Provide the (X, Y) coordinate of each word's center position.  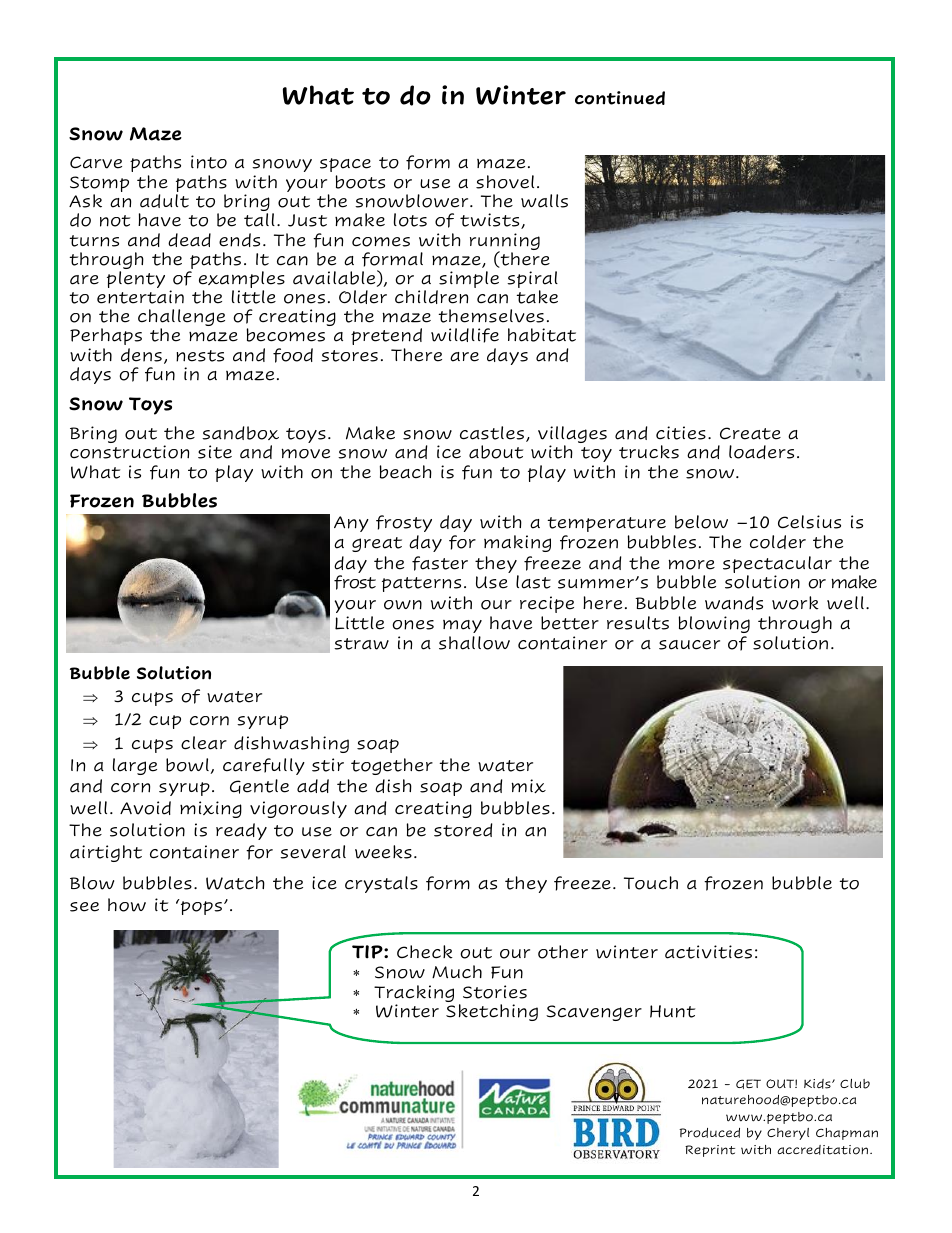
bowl (188, 766)
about (496, 452)
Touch (651, 883)
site (215, 452)
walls (544, 201)
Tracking (414, 995)
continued (620, 98)
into (209, 162)
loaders (761, 452)
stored (463, 830)
